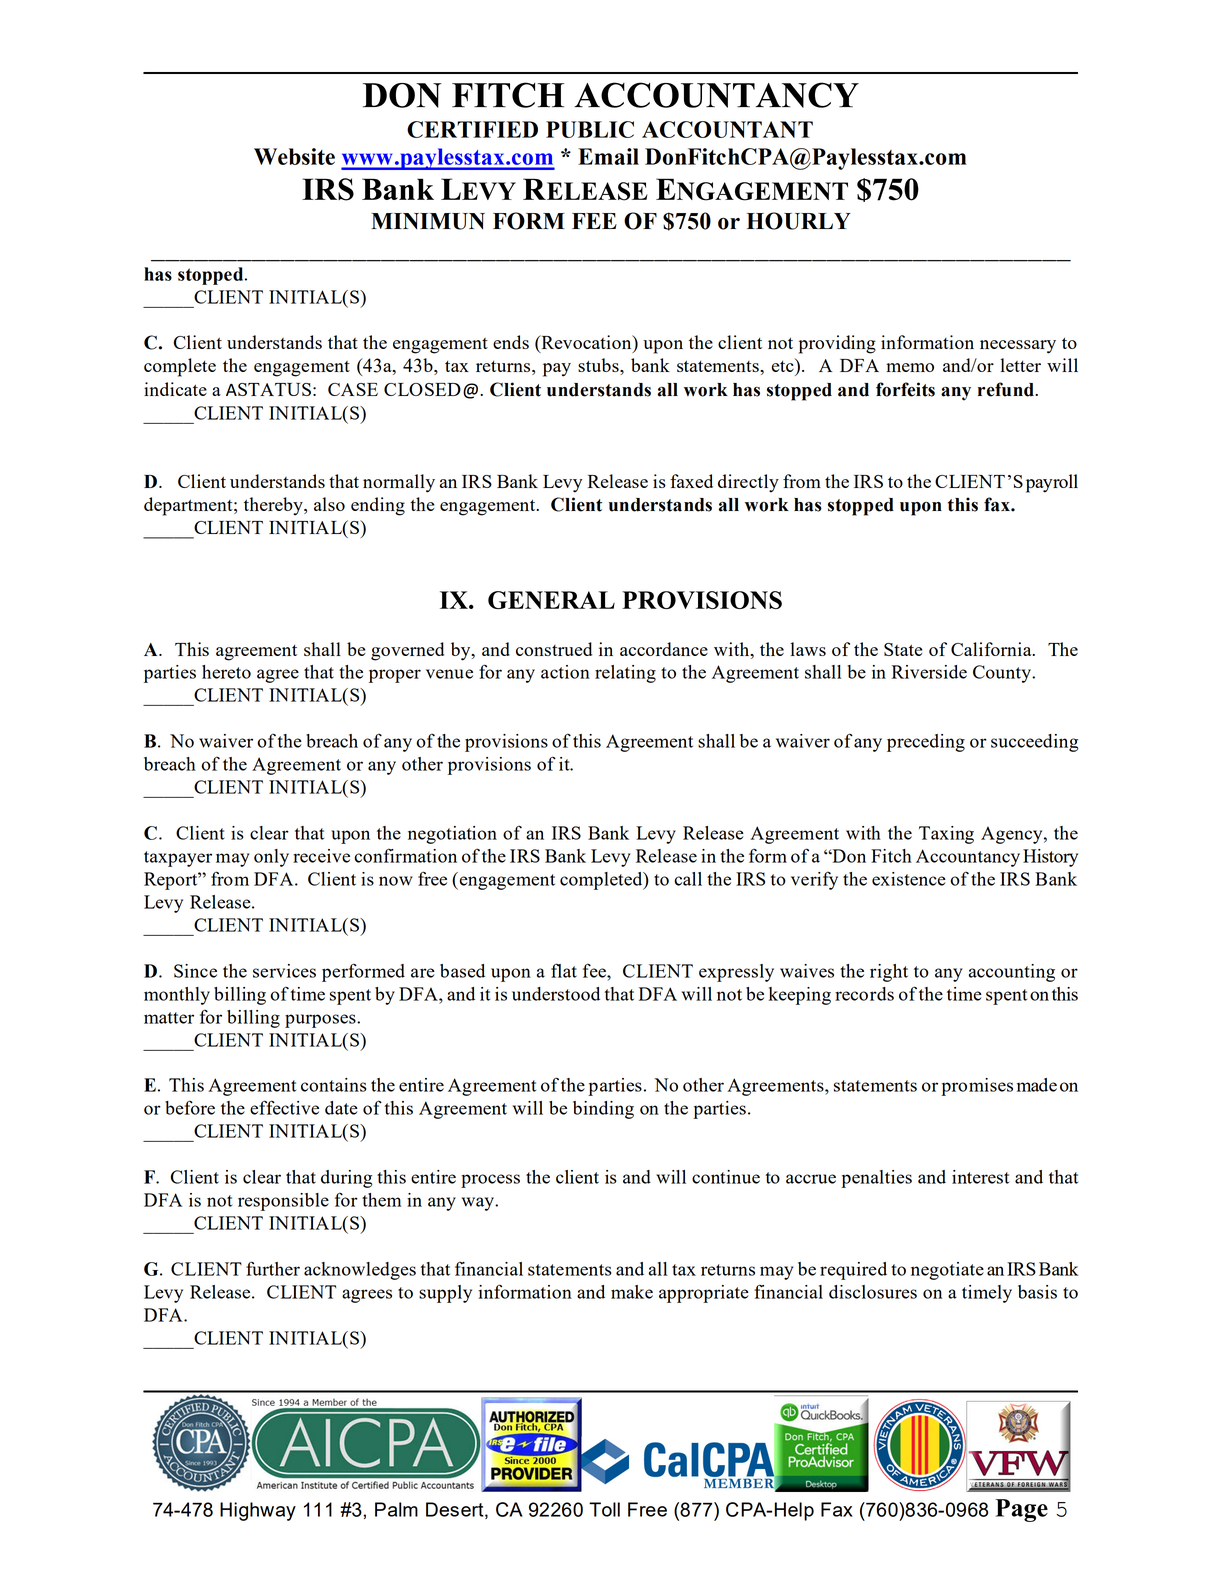 This screenshot has width=1222, height=1581. What do you see at coordinates (688, 879) in the screenshot?
I see `call` at bounding box center [688, 879].
